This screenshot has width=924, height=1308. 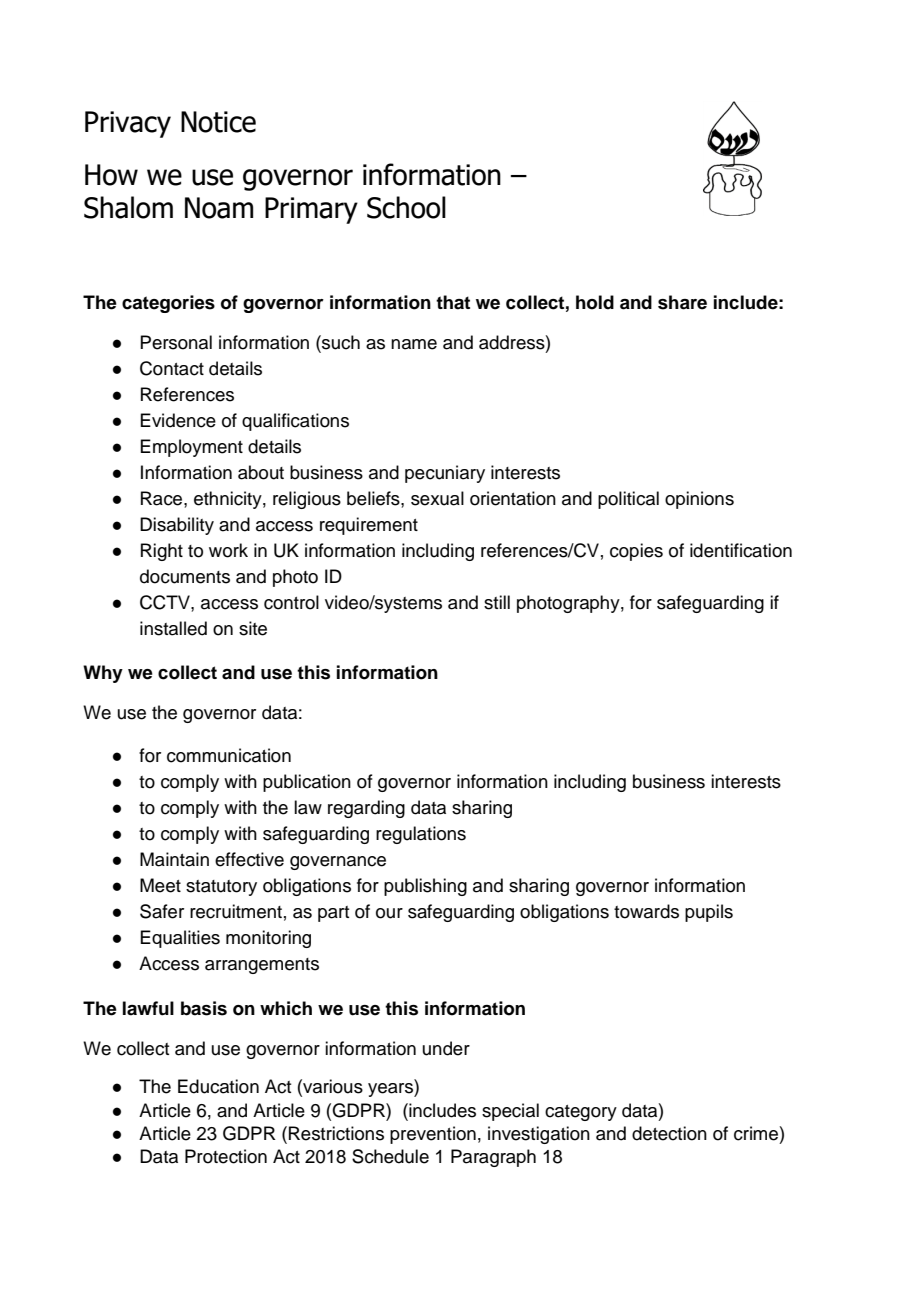 I want to click on opinions, so click(x=699, y=500).
